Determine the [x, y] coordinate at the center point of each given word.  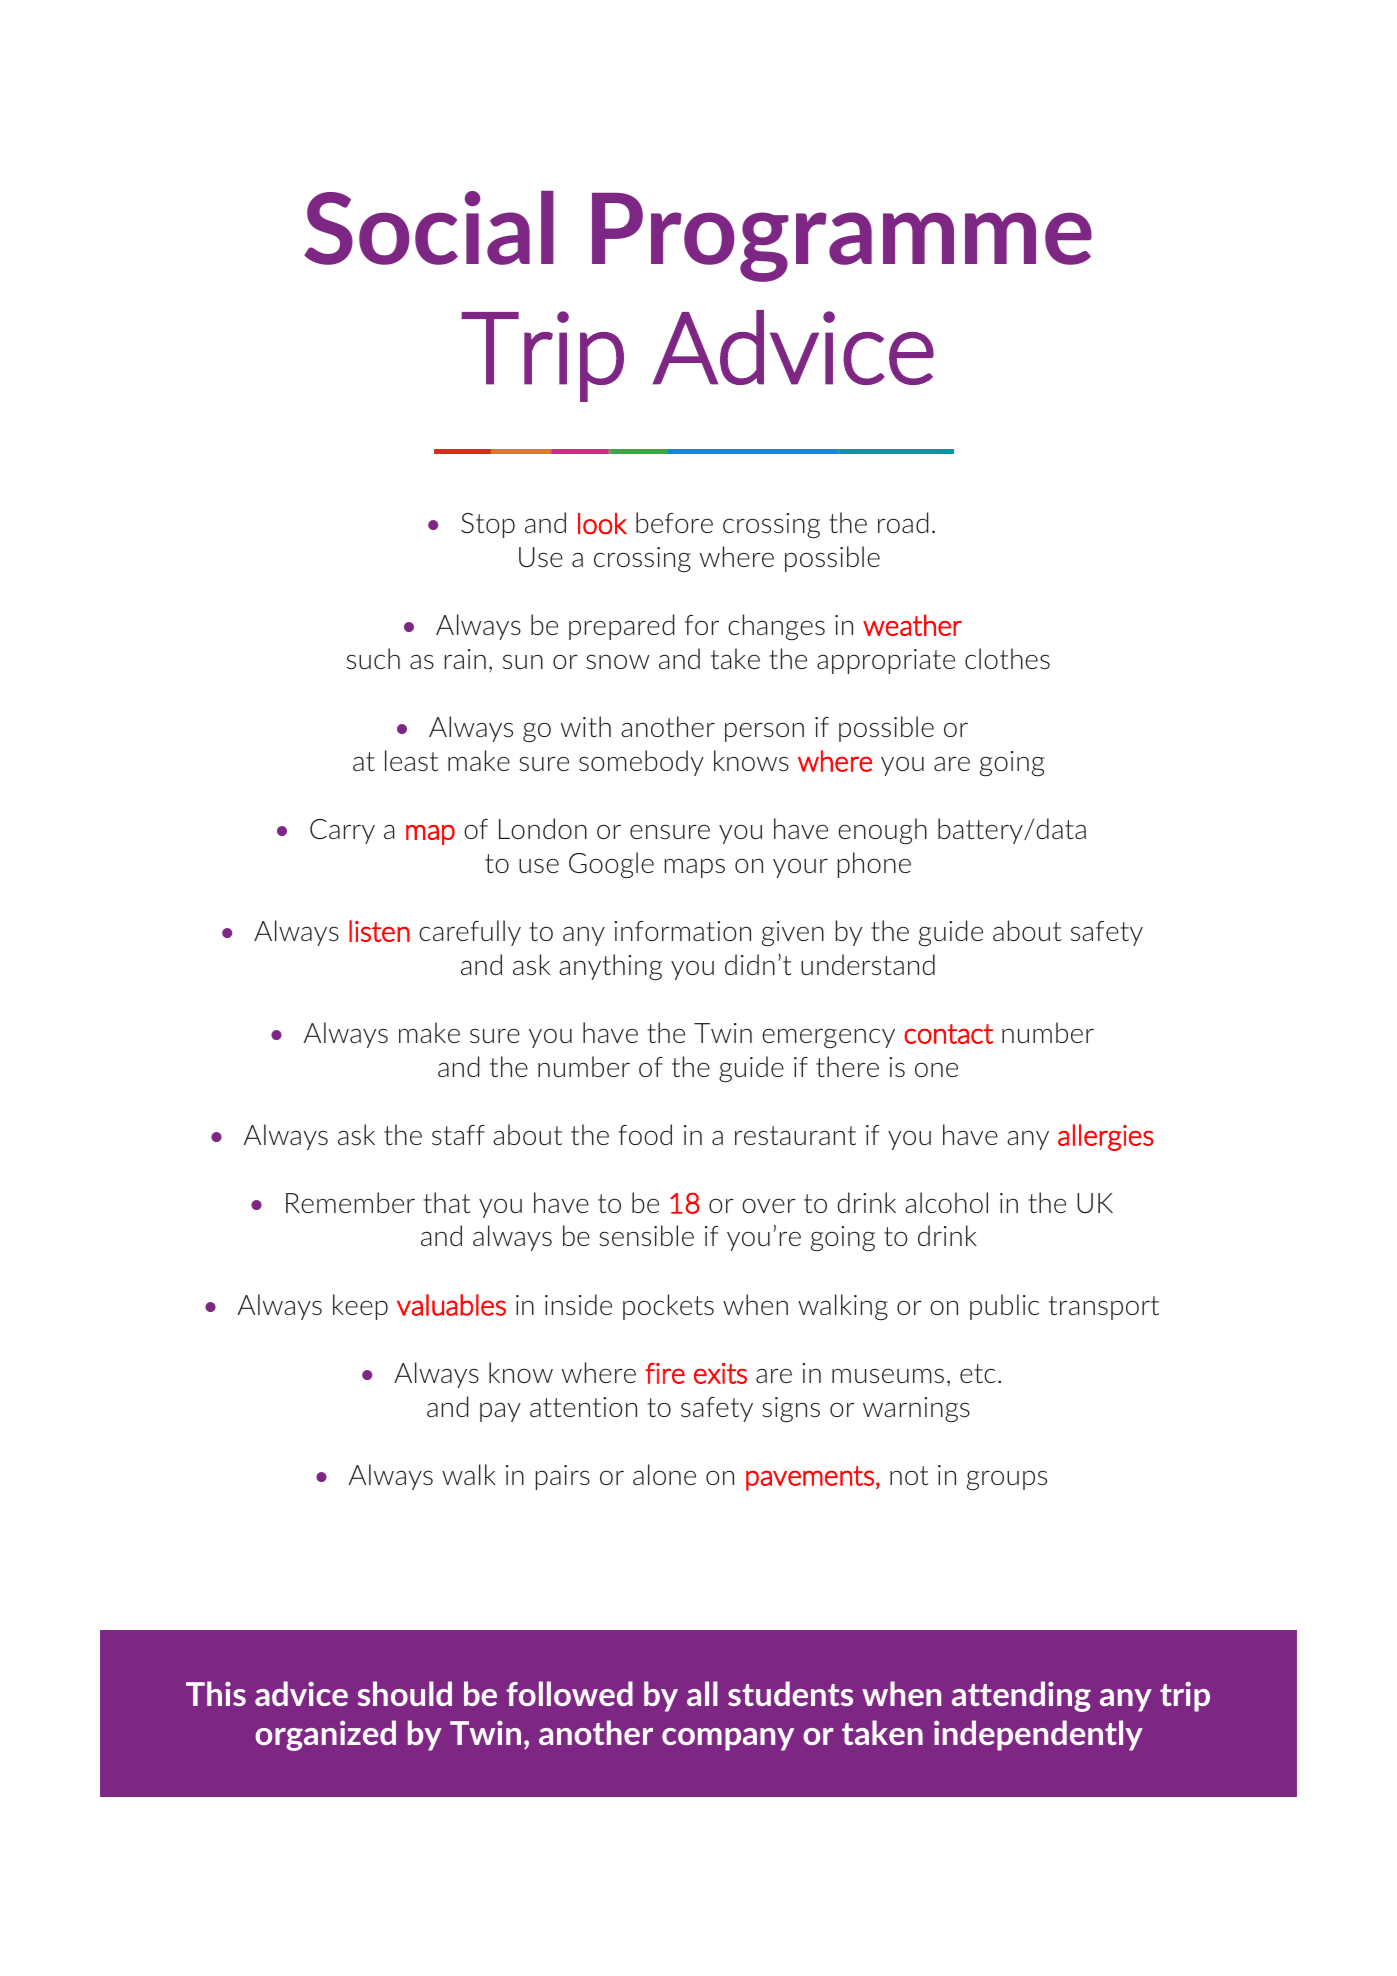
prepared [621, 627]
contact [948, 1034]
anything [610, 967]
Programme [842, 237]
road [903, 522]
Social [429, 228]
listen [379, 931]
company [728, 1739]
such [373, 658]
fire [665, 1373]
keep [360, 1307]
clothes [1007, 658]
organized [325, 1735]
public [1004, 1307]
